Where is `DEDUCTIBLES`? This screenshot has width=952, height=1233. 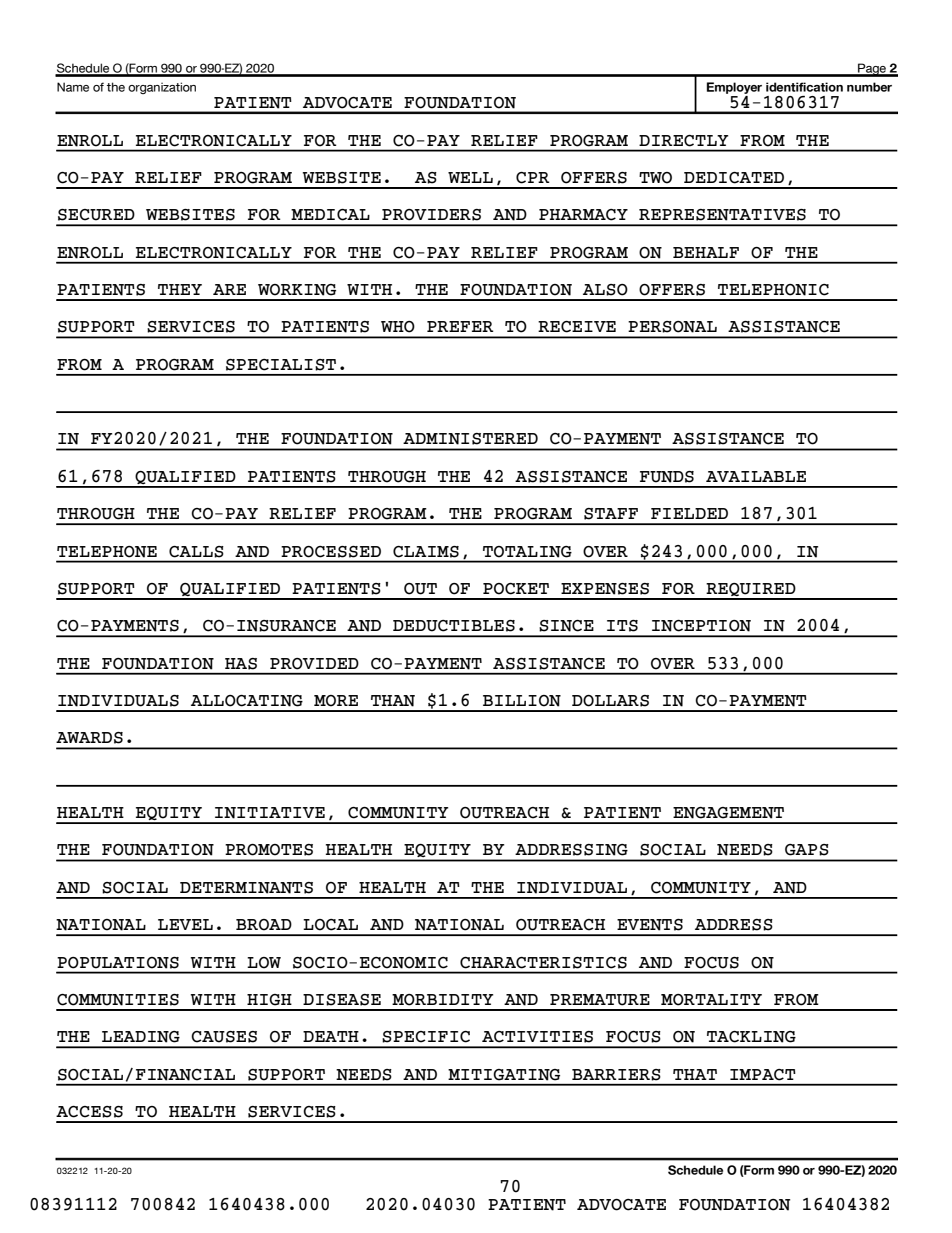
DEDUCTIBLES is located at coordinates (454, 626).
